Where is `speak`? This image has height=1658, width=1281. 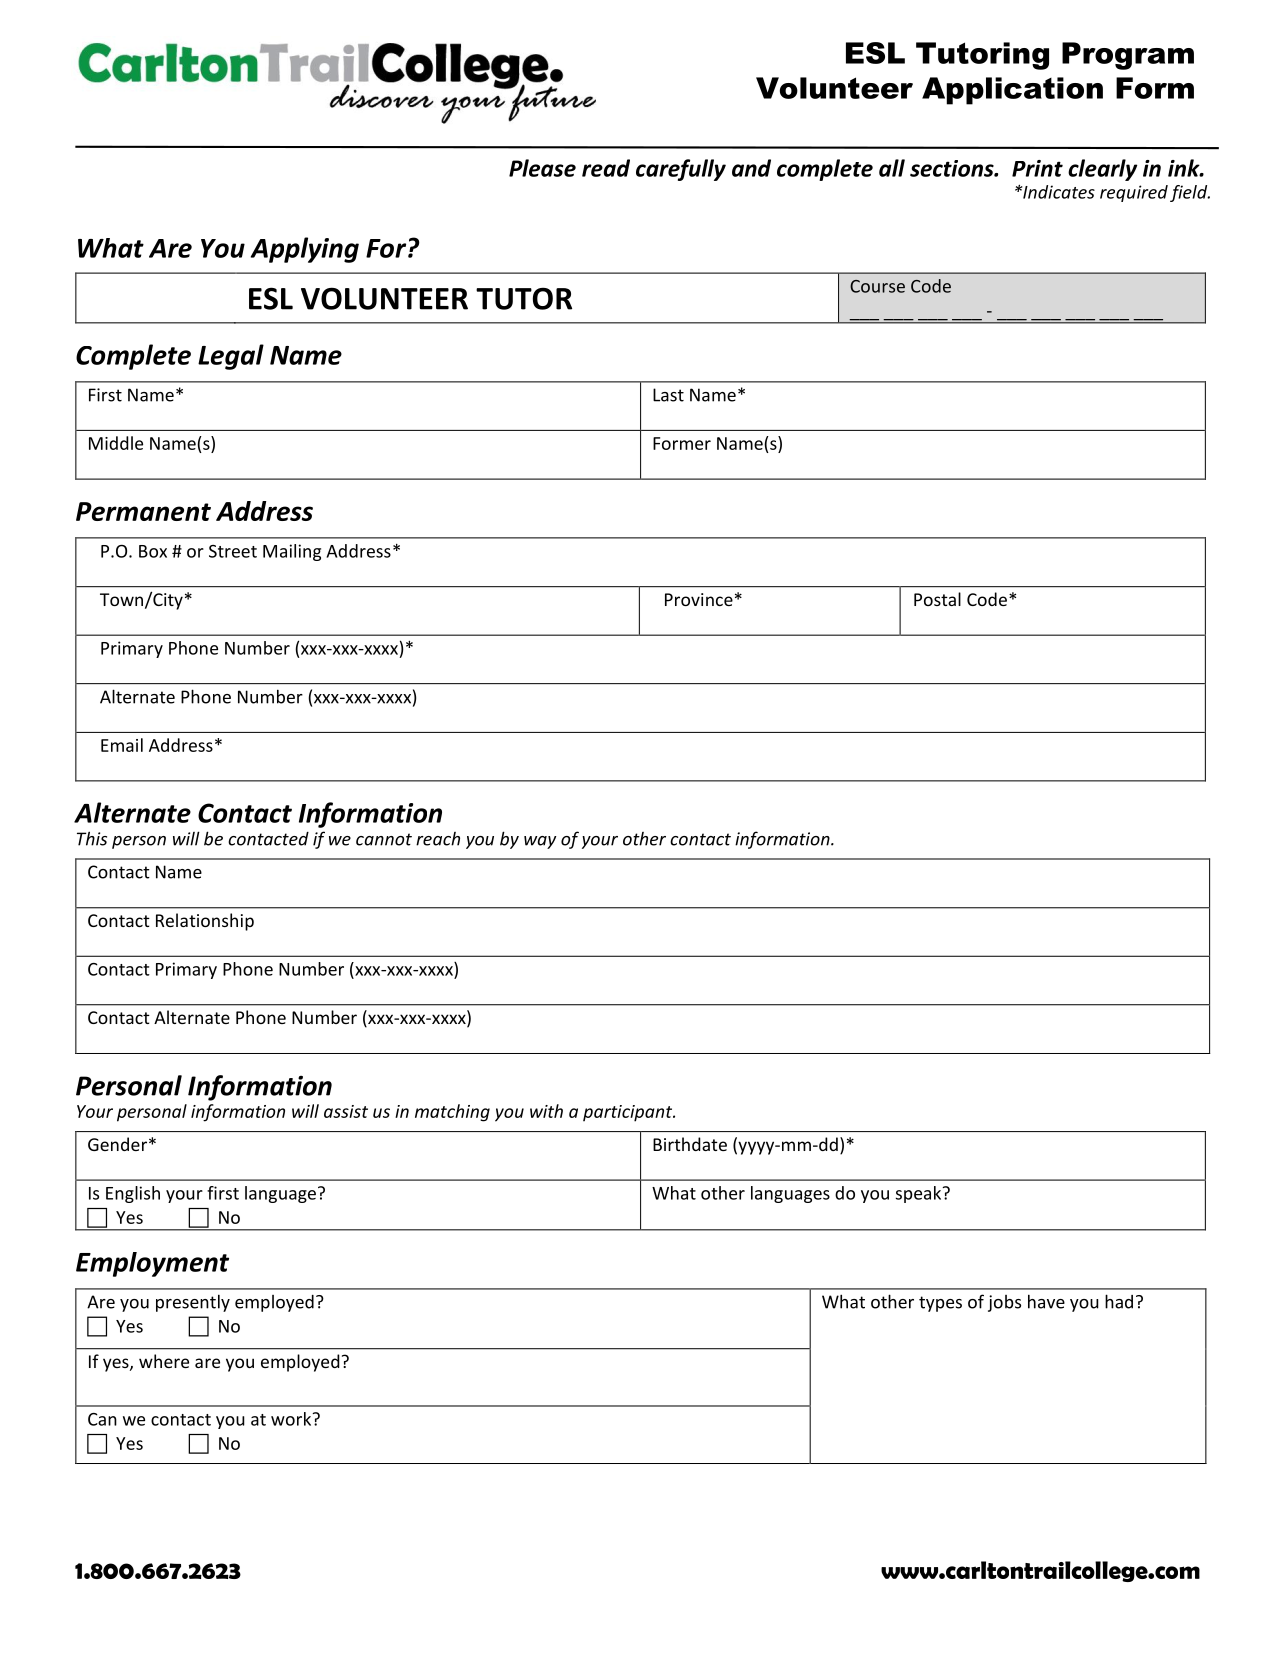
speak is located at coordinates (920, 1194).
